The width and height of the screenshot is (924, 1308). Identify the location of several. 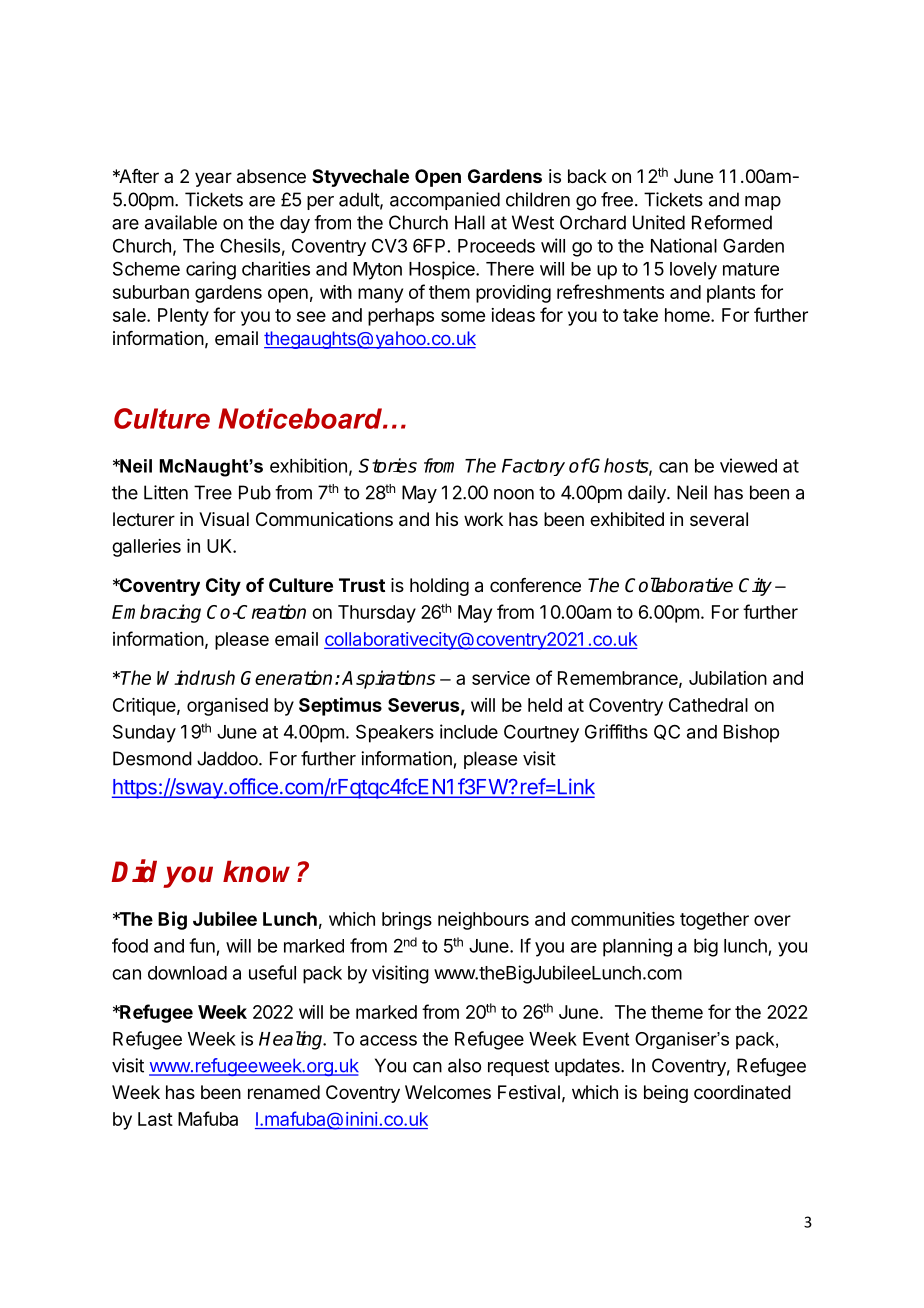
(719, 519).
